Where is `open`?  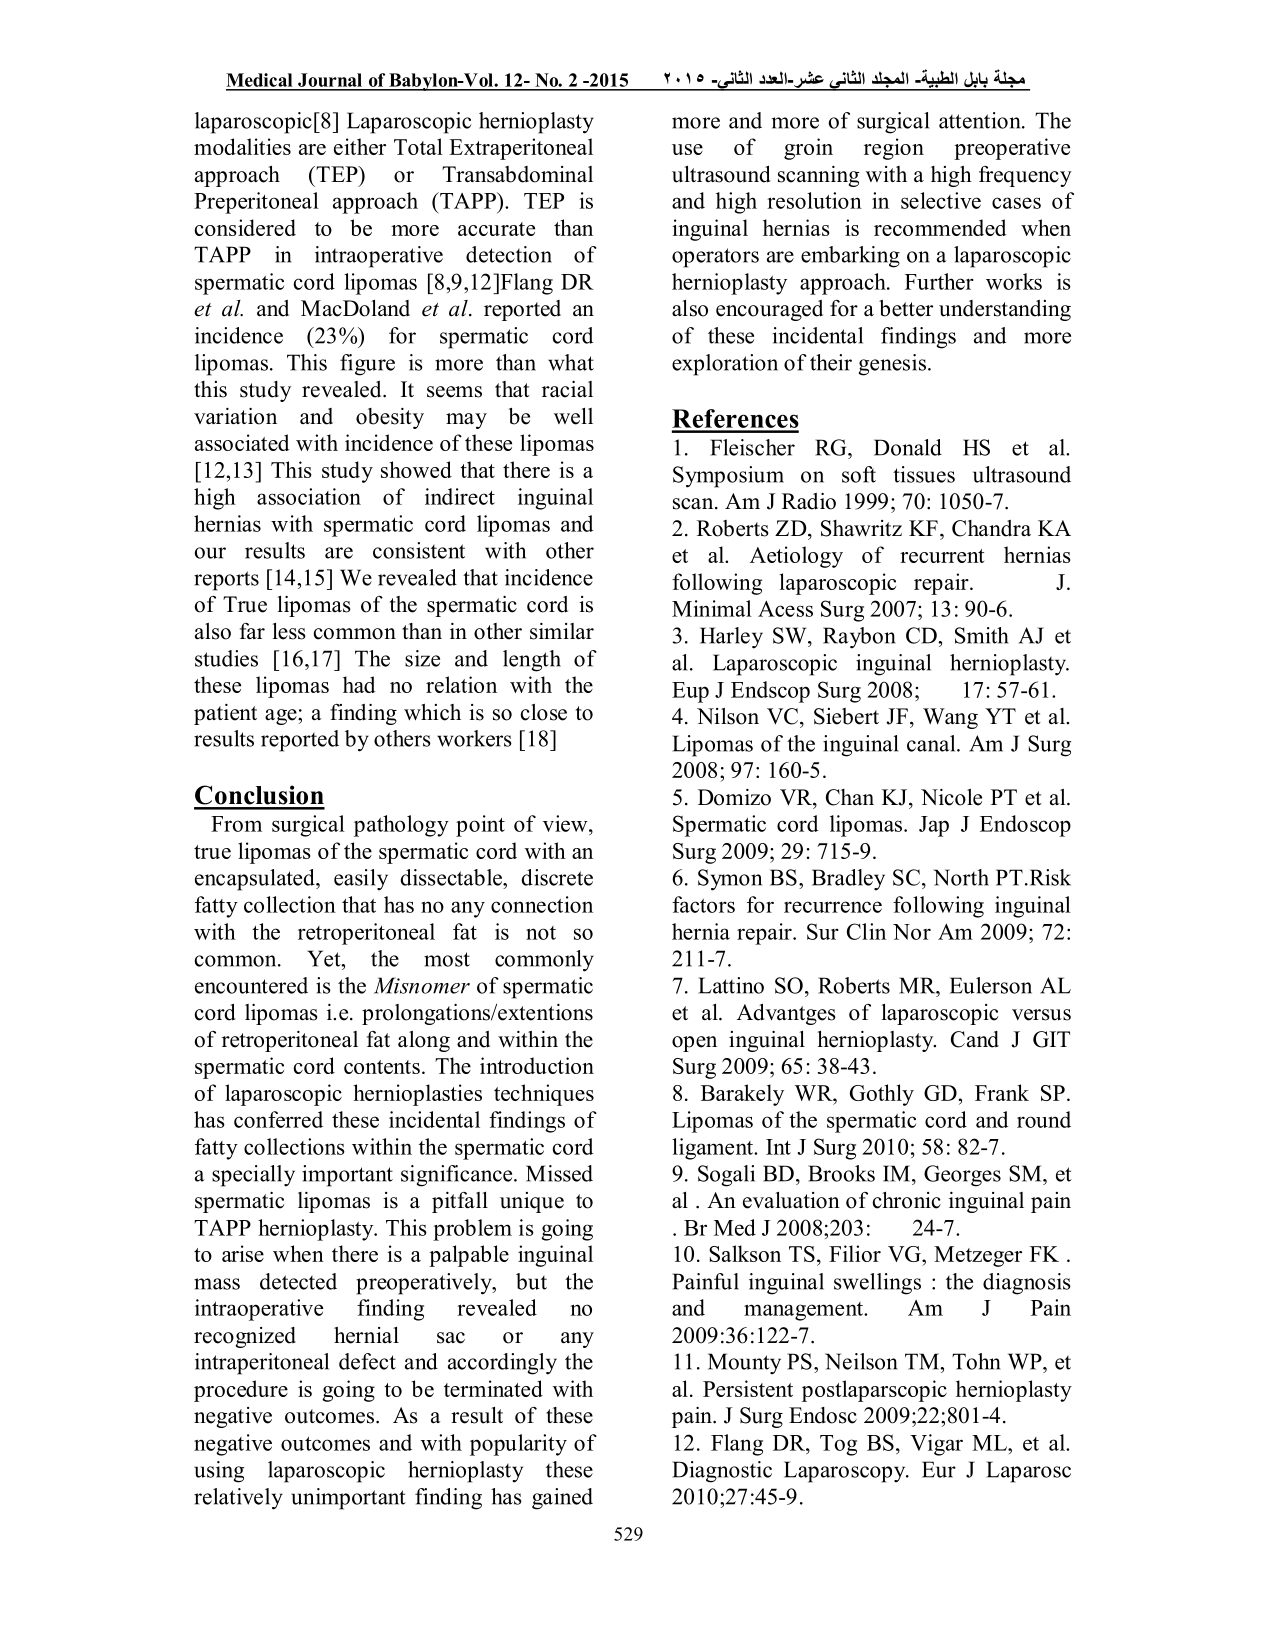
open is located at coordinates (694, 1044).
